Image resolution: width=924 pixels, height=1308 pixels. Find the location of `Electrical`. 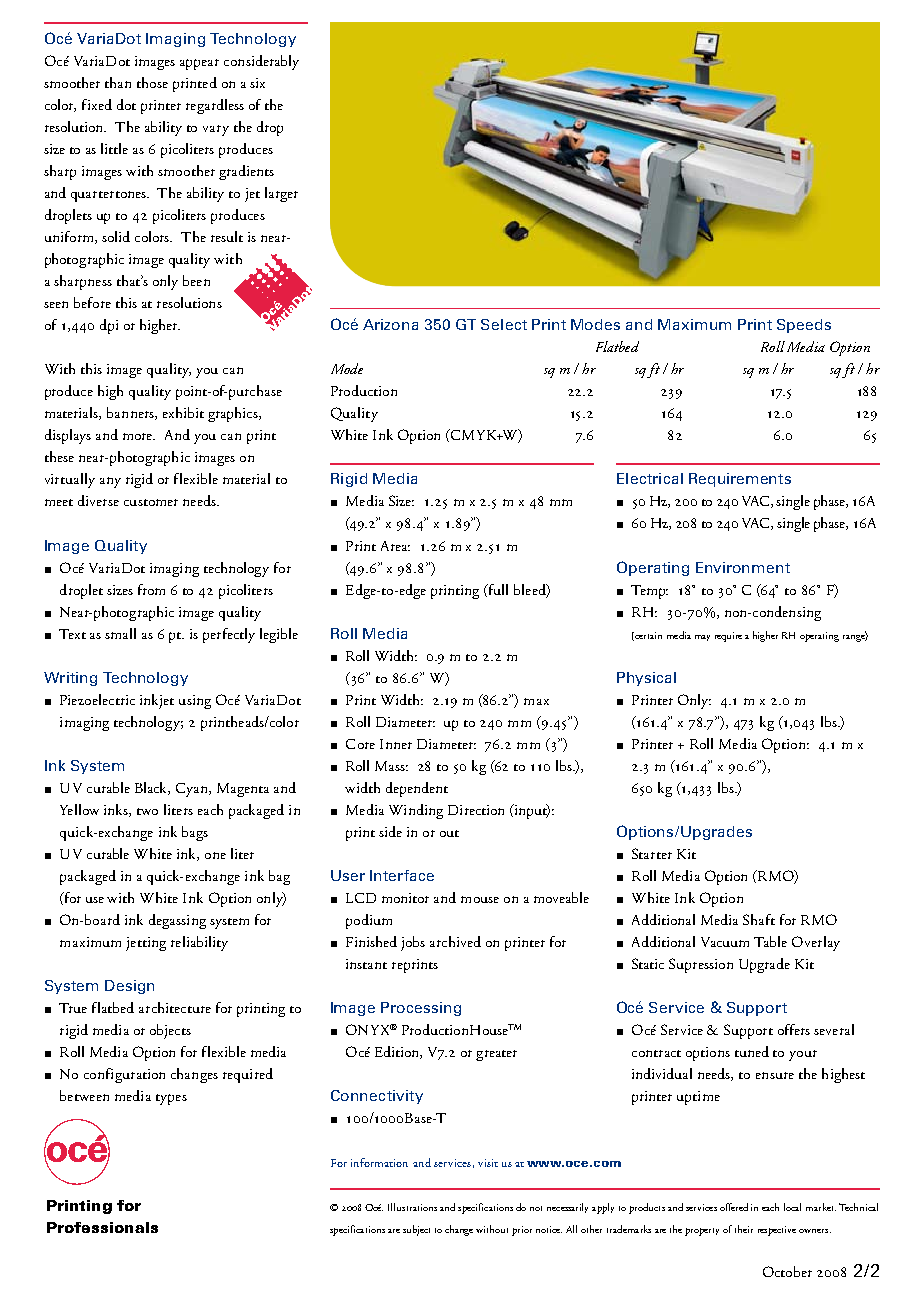

Electrical is located at coordinates (650, 478).
